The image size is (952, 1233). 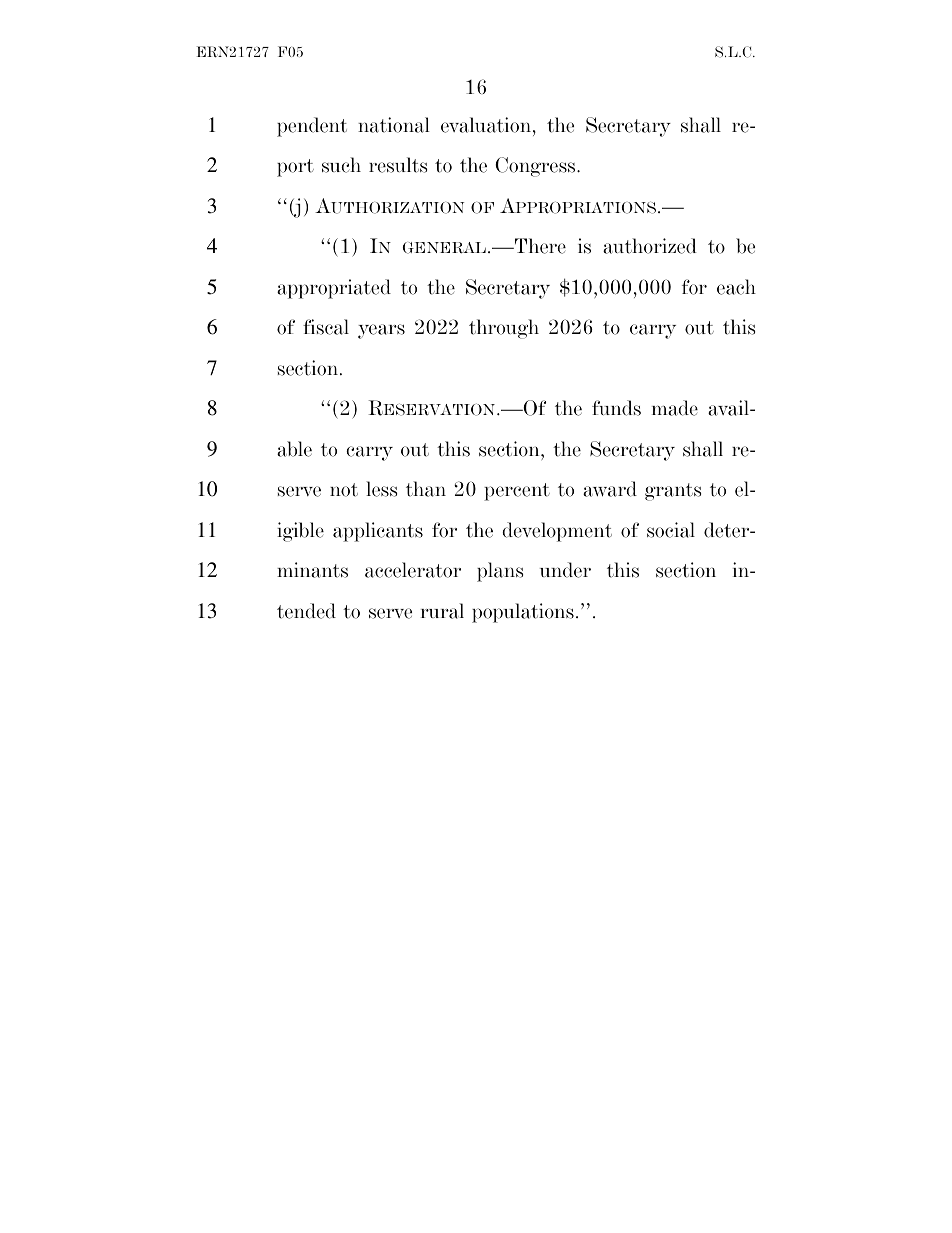 I want to click on populations, so click(x=523, y=613).
